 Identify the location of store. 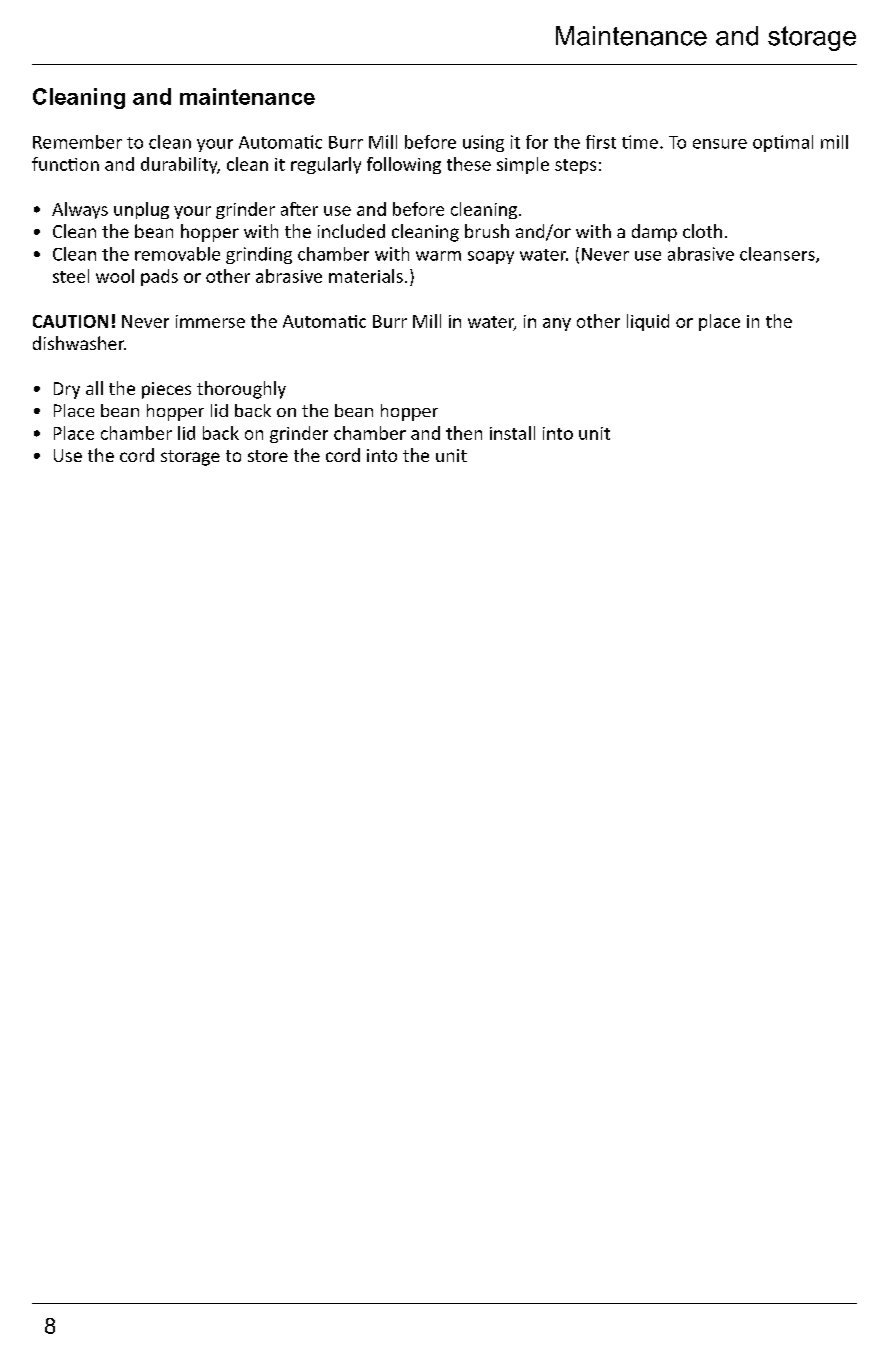
(268, 456).
